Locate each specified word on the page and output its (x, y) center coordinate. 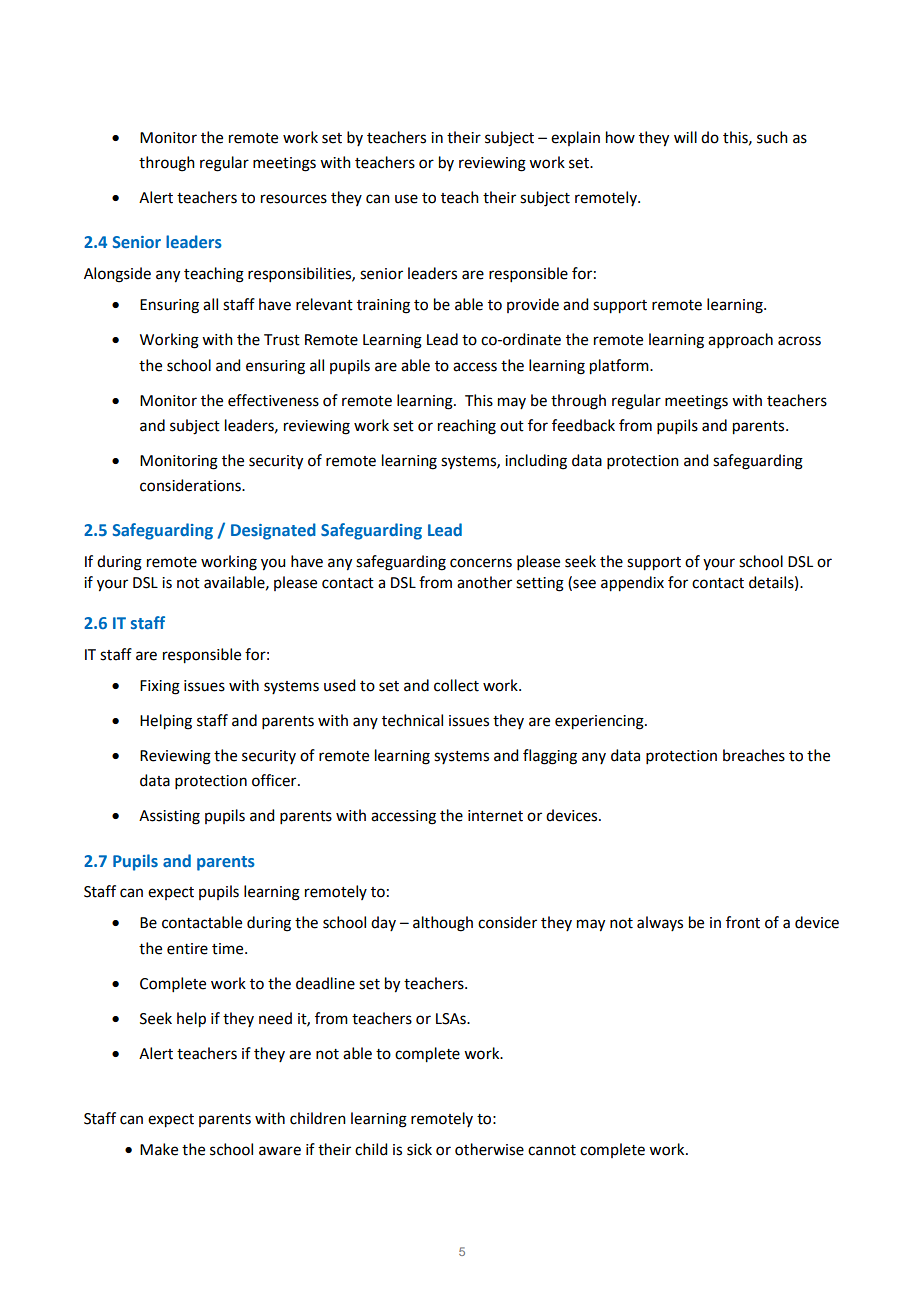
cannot (552, 1150)
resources (294, 199)
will (685, 137)
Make (159, 1149)
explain (575, 138)
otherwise (489, 1149)
